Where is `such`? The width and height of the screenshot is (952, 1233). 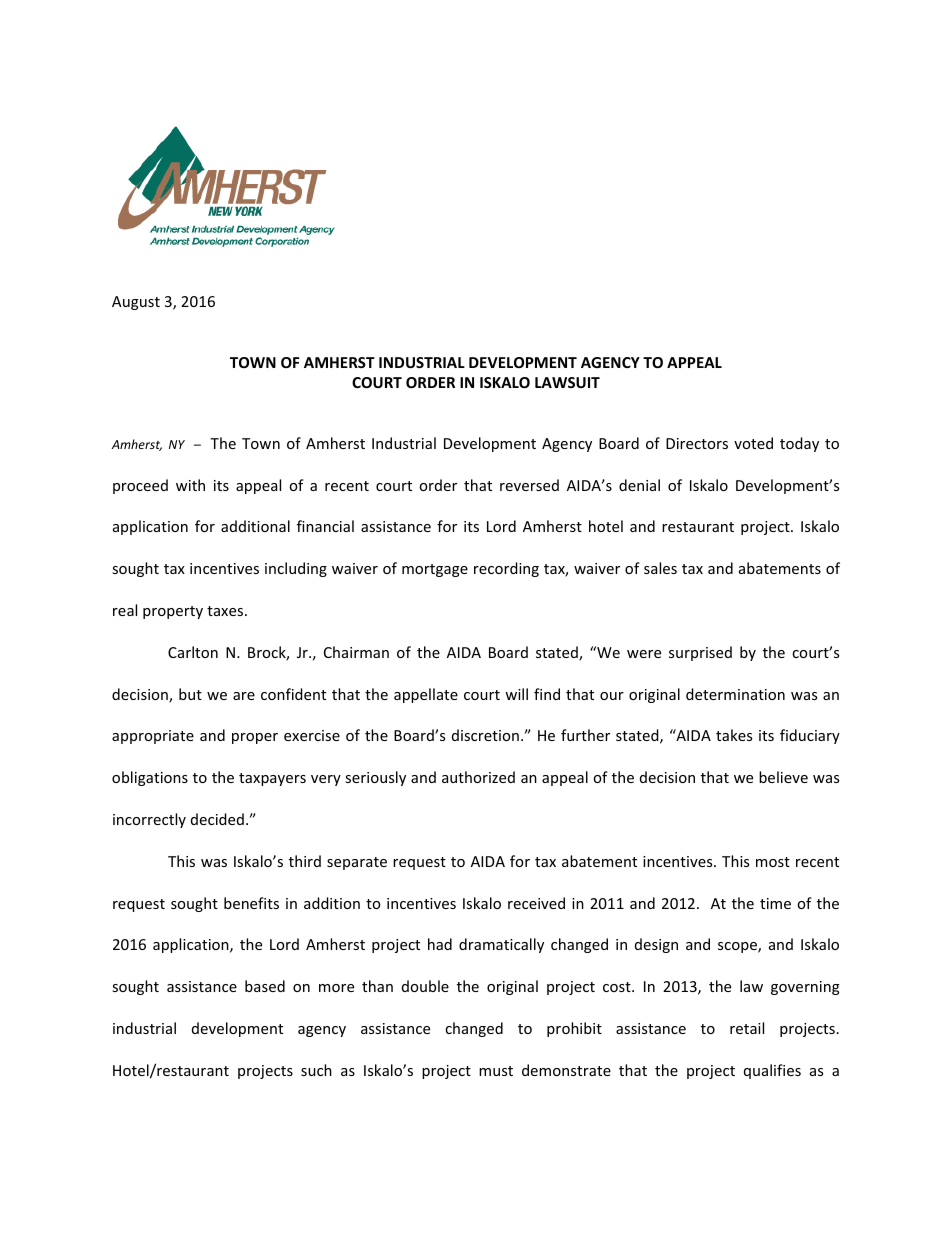 such is located at coordinates (316, 1070).
